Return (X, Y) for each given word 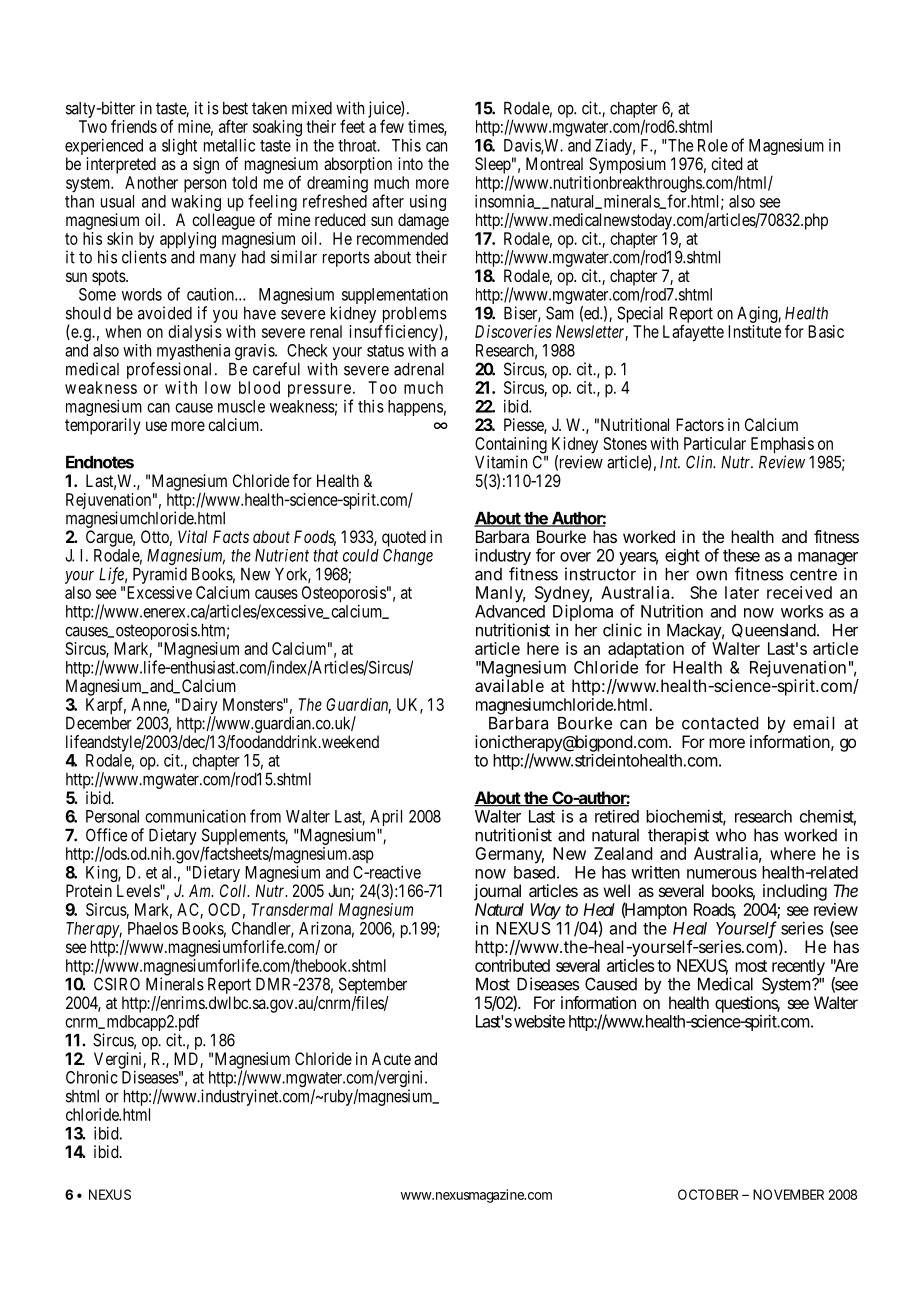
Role (713, 145)
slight (179, 146)
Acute (391, 1058)
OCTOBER (708, 1194)
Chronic (92, 1077)
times (426, 127)
